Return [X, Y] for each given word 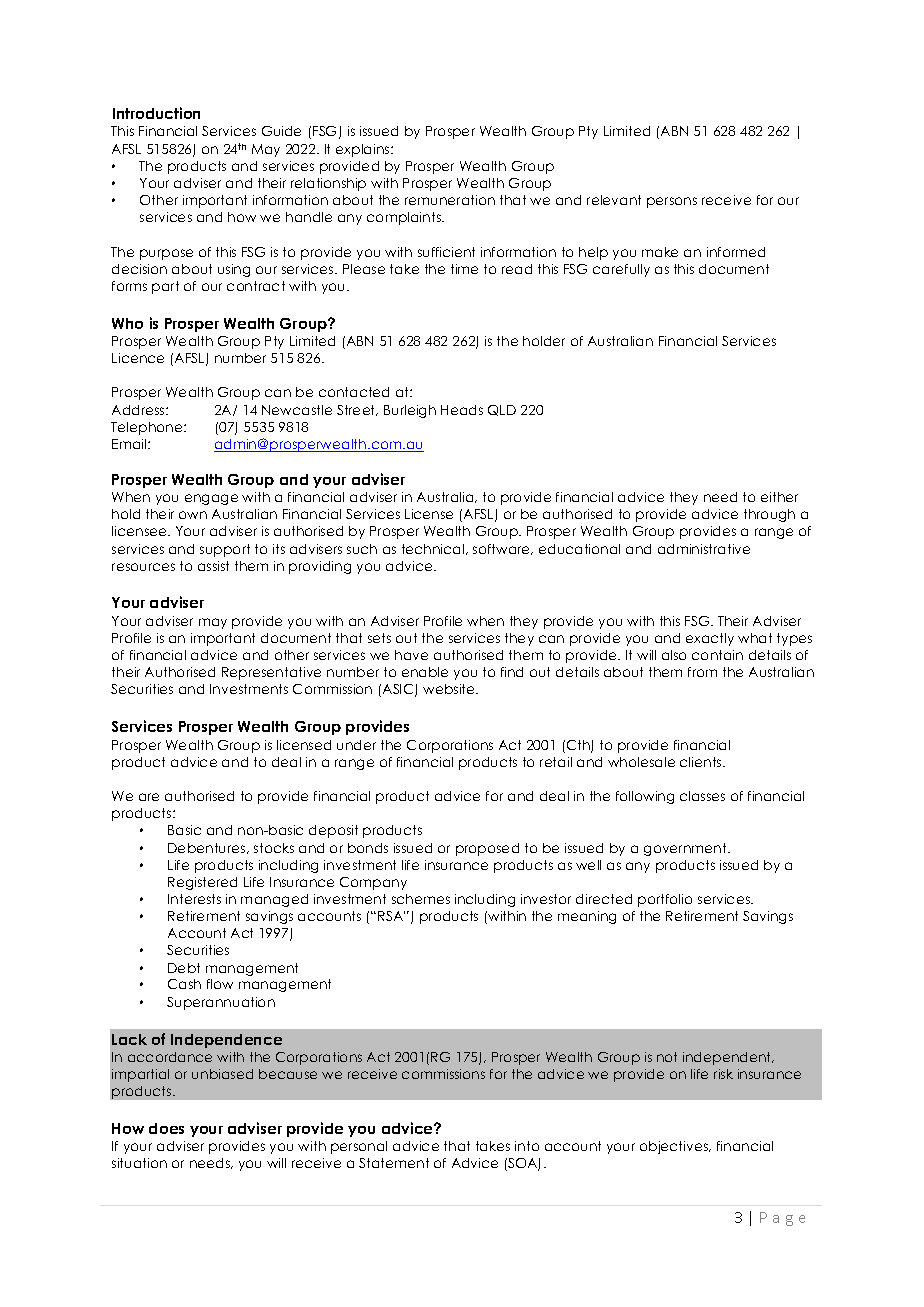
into [527, 1146]
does [166, 1128]
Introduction [156, 113]
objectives [675, 1147]
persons [672, 202]
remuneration [450, 200]
